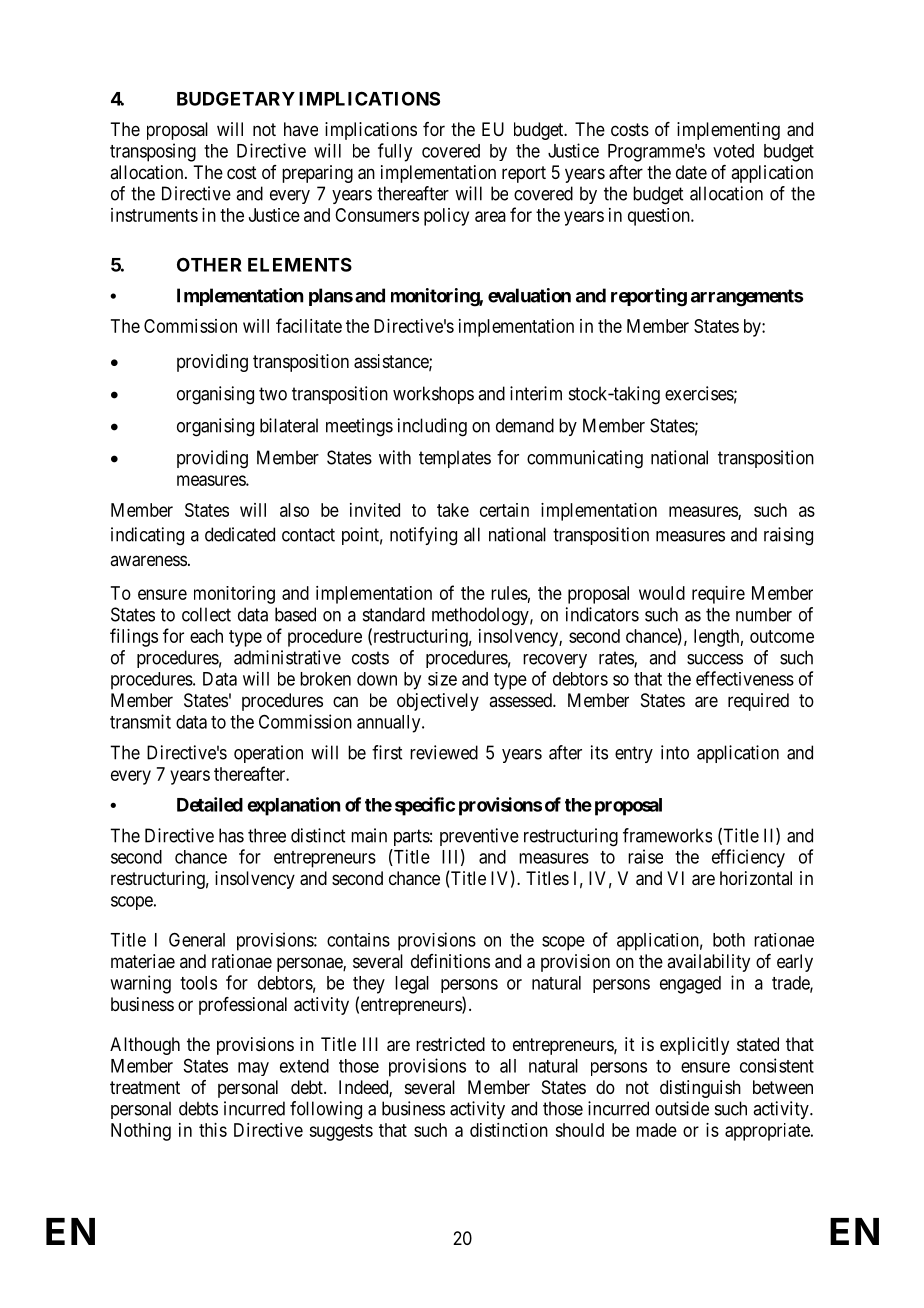 The width and height of the screenshot is (924, 1308). What do you see at coordinates (479, 837) in the screenshot?
I see `preventive` at bounding box center [479, 837].
